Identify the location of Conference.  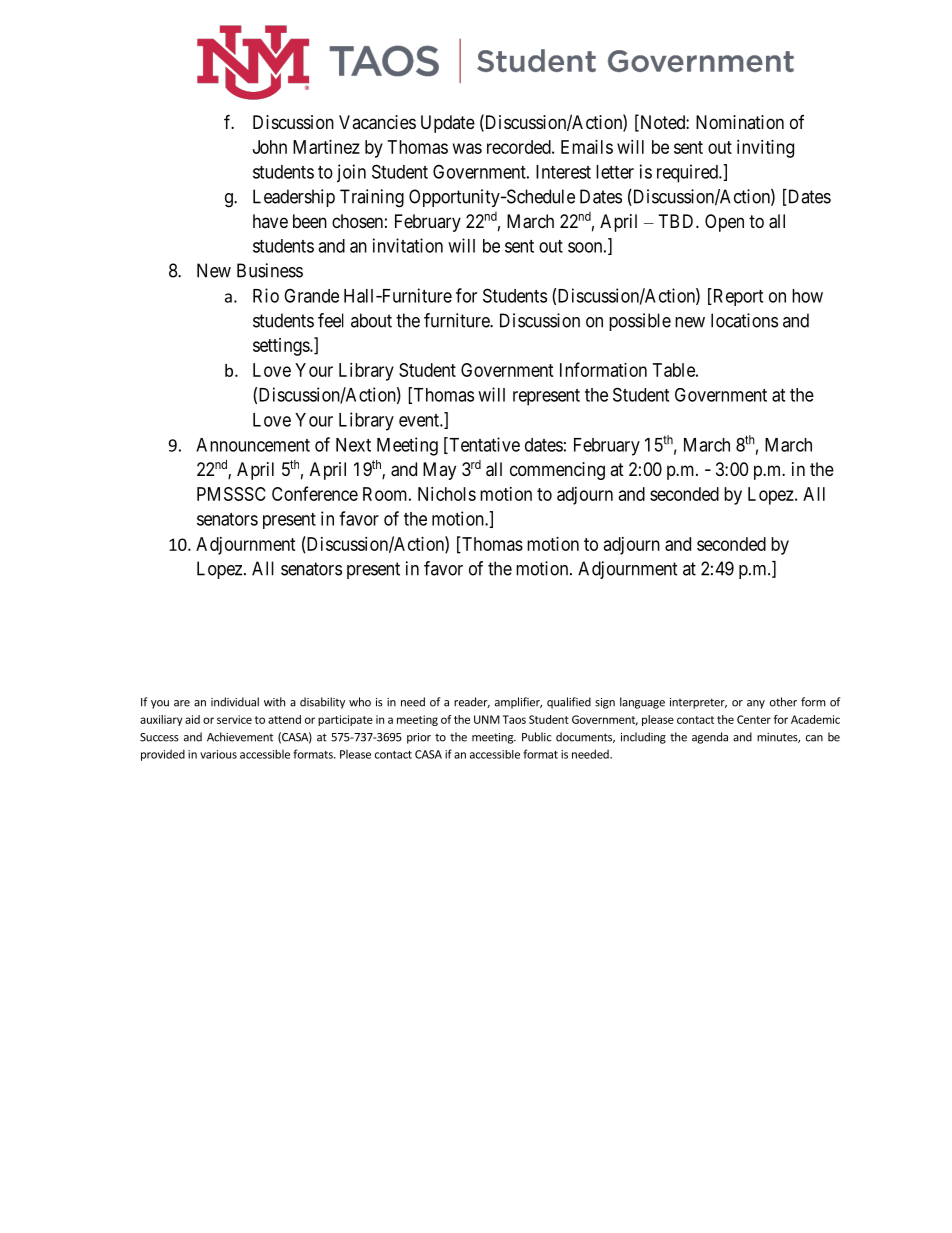
(315, 493).
